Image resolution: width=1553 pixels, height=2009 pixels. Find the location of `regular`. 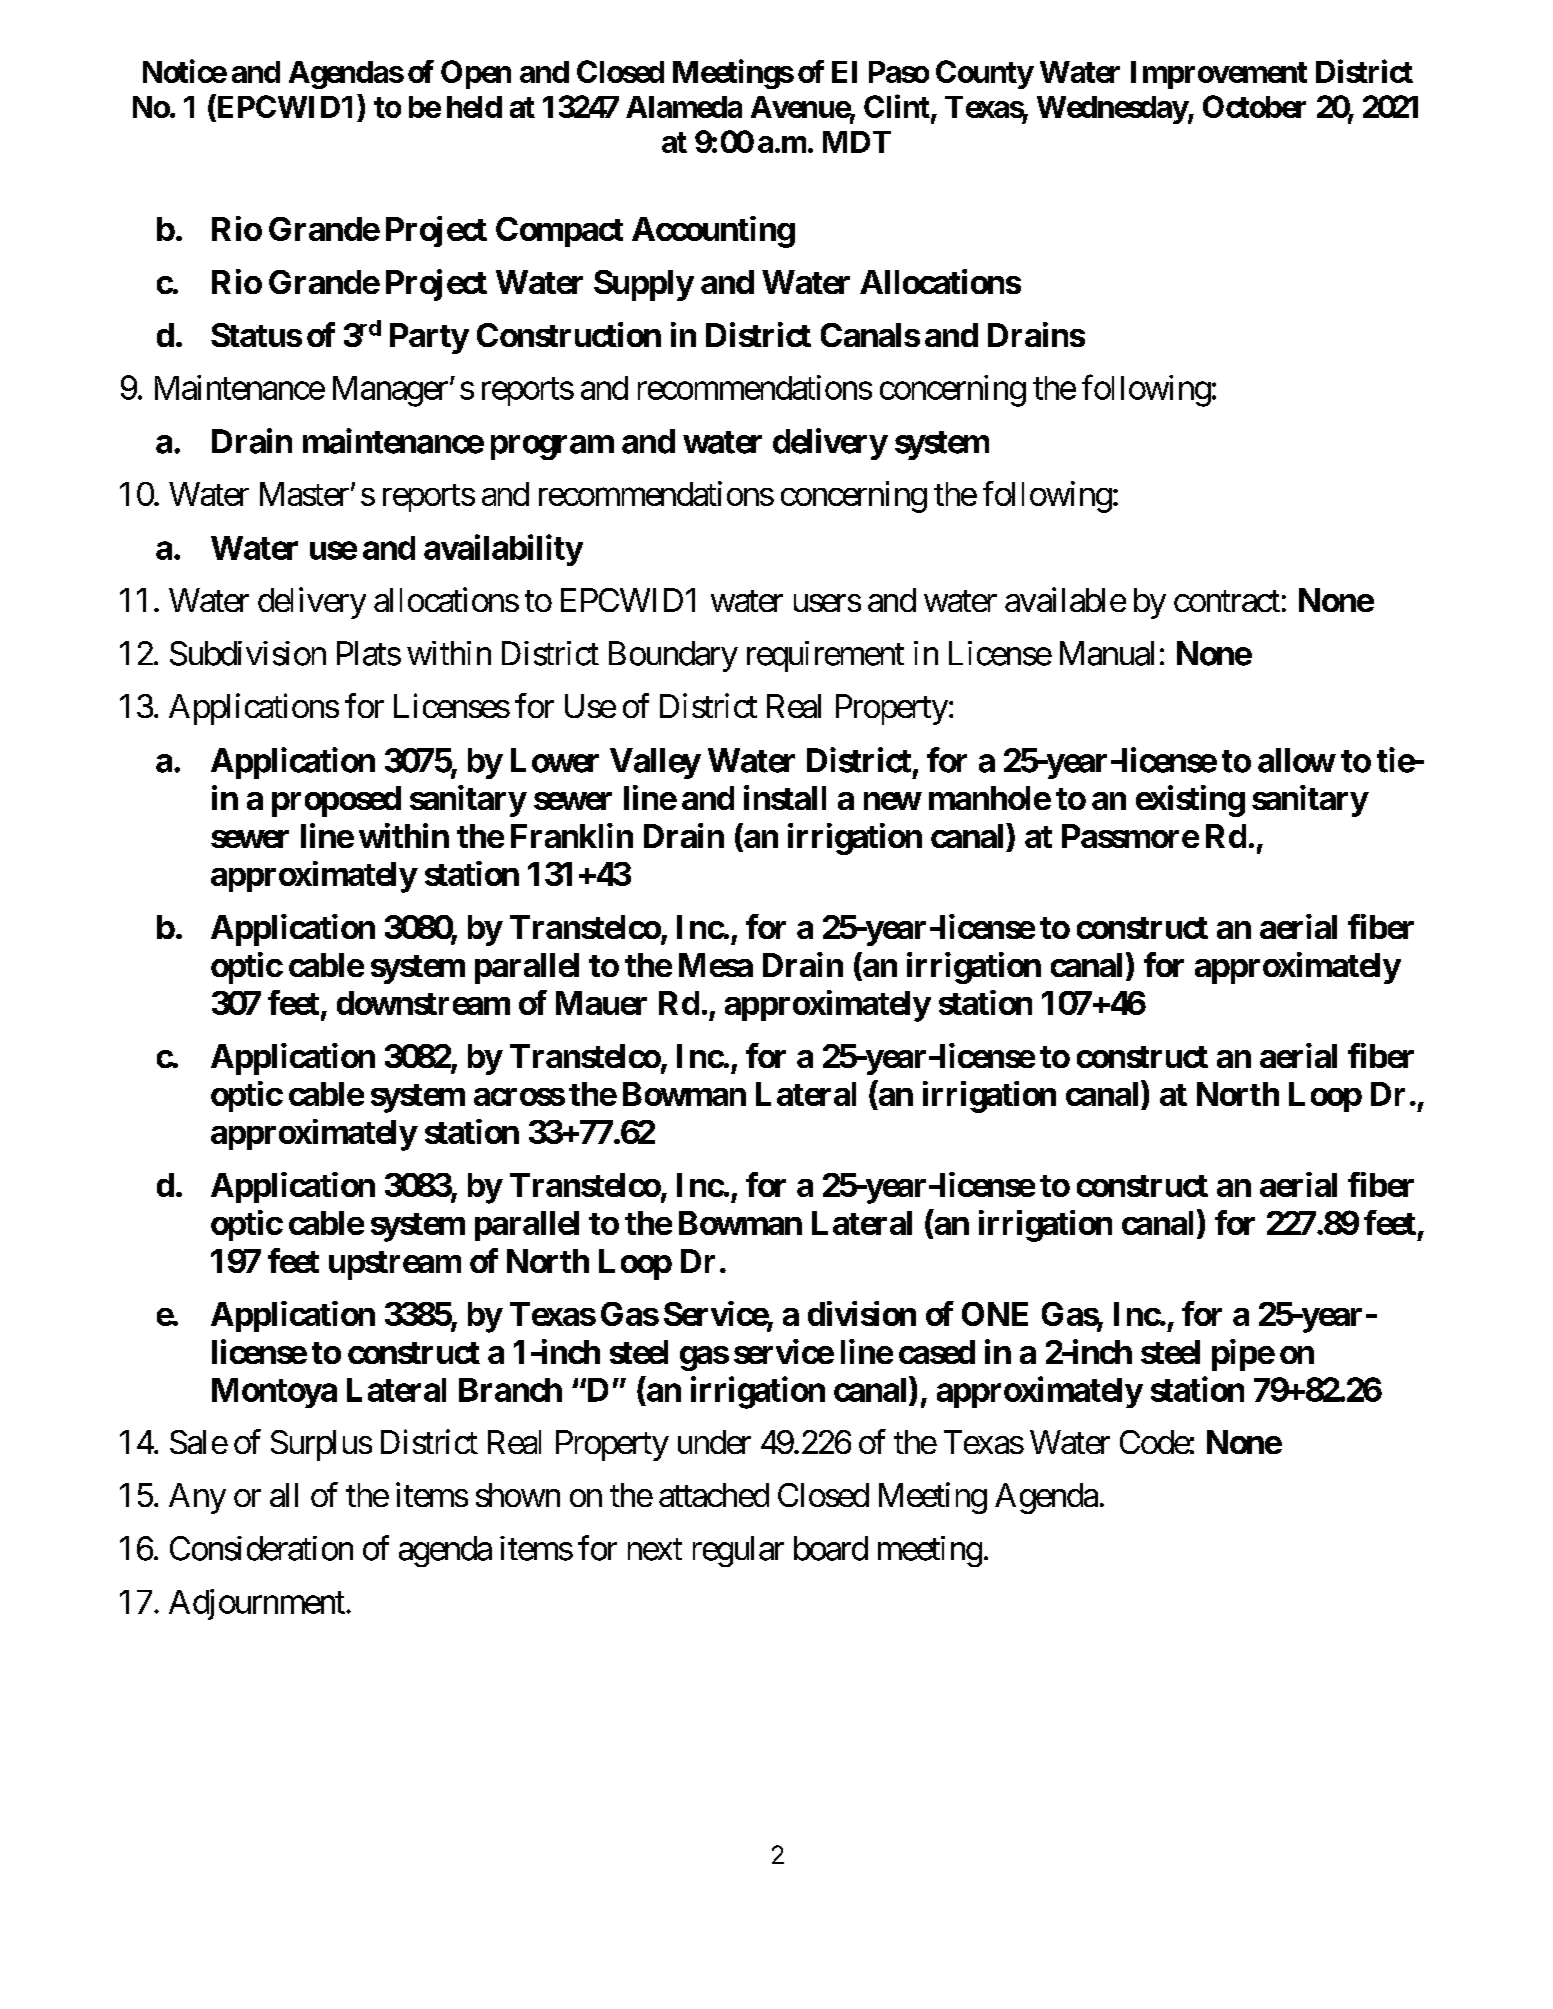

regular is located at coordinates (738, 1551).
